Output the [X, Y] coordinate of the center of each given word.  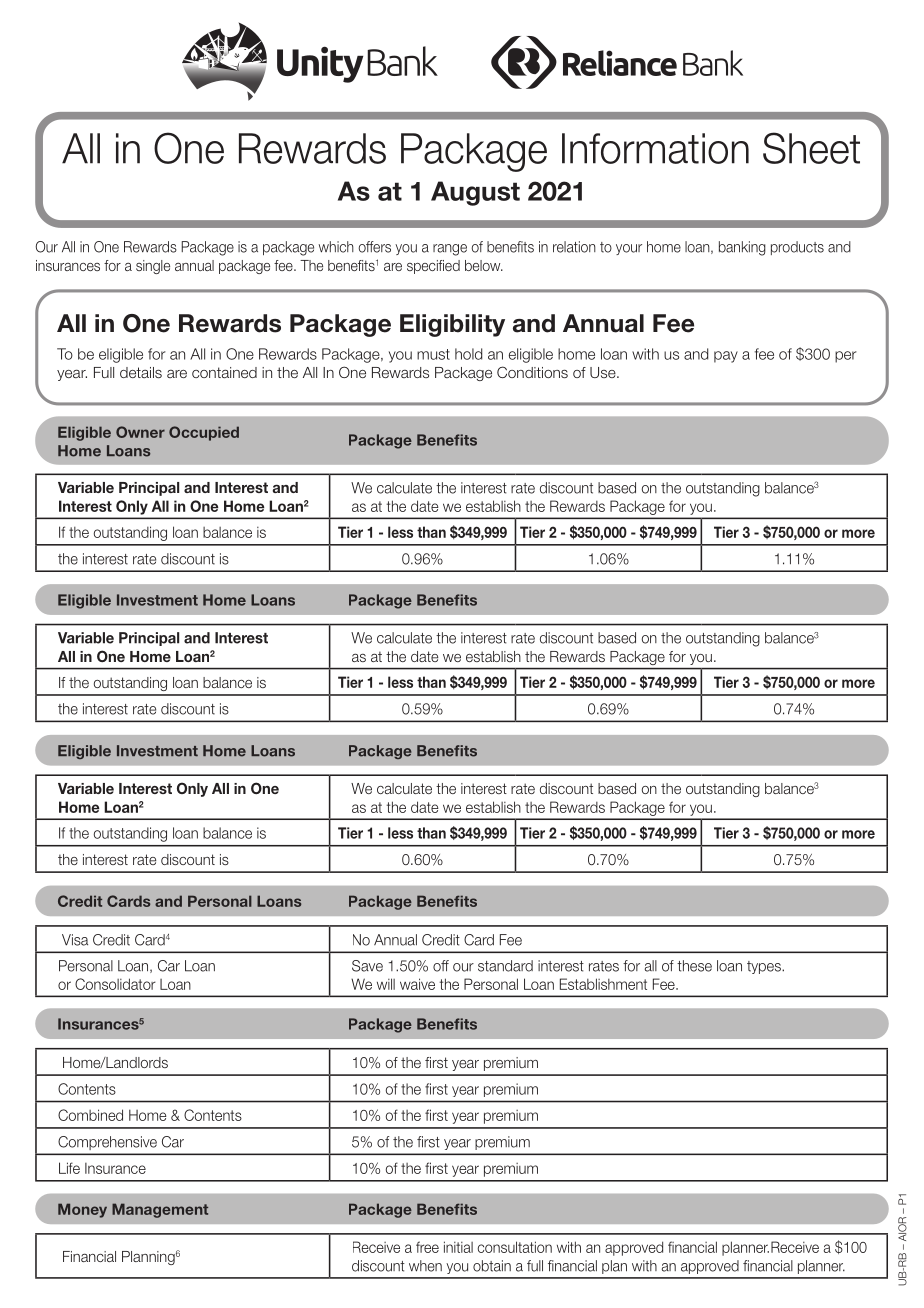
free [427, 1247]
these [694, 966]
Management [160, 1210]
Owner [140, 432]
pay [726, 357]
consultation [514, 1247]
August [475, 193]
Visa [75, 940]
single [153, 267]
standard [505, 966]
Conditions [532, 372]
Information [655, 148]
